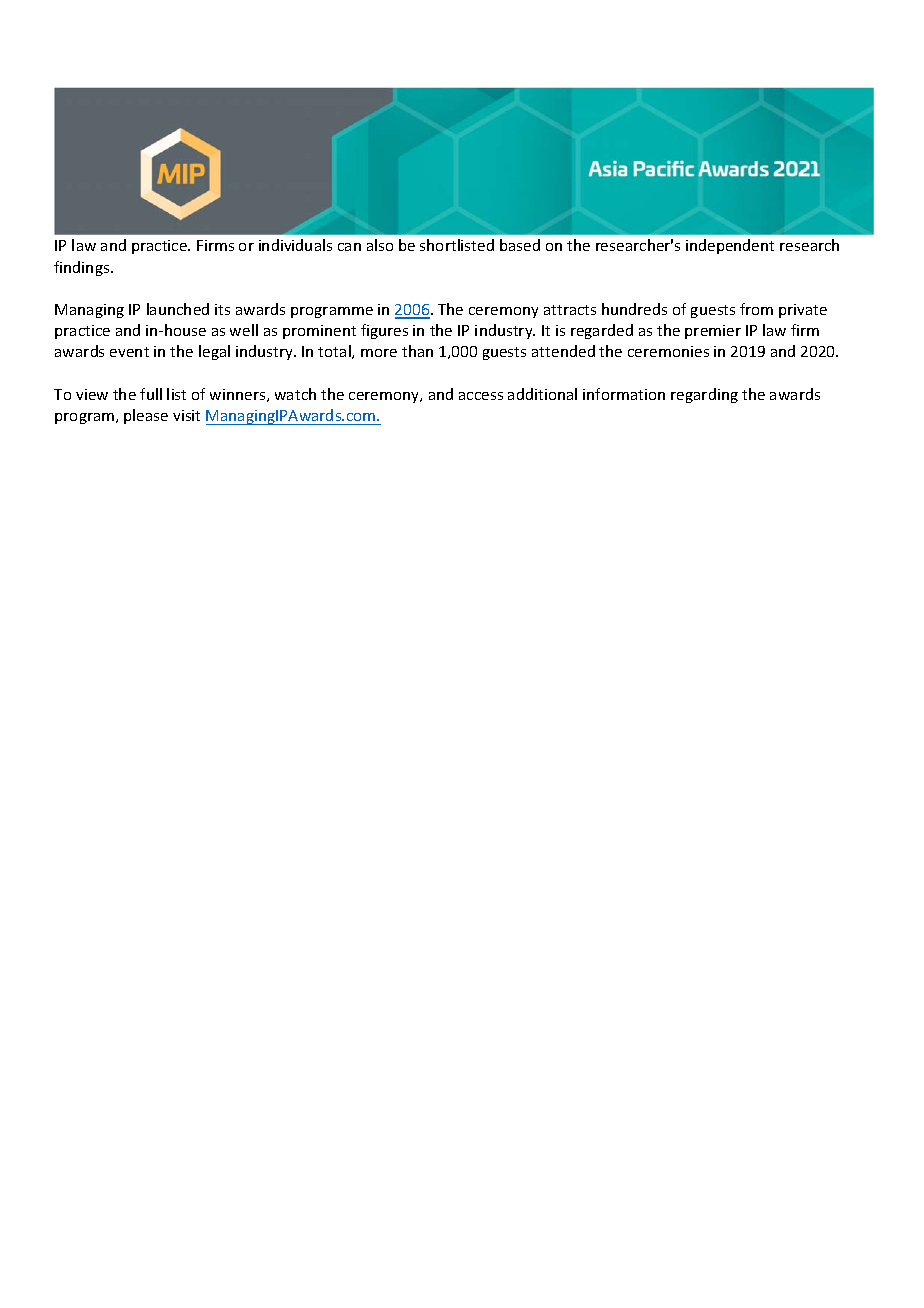 Image resolution: width=924 pixels, height=1308 pixels. I want to click on independent, so click(730, 246).
